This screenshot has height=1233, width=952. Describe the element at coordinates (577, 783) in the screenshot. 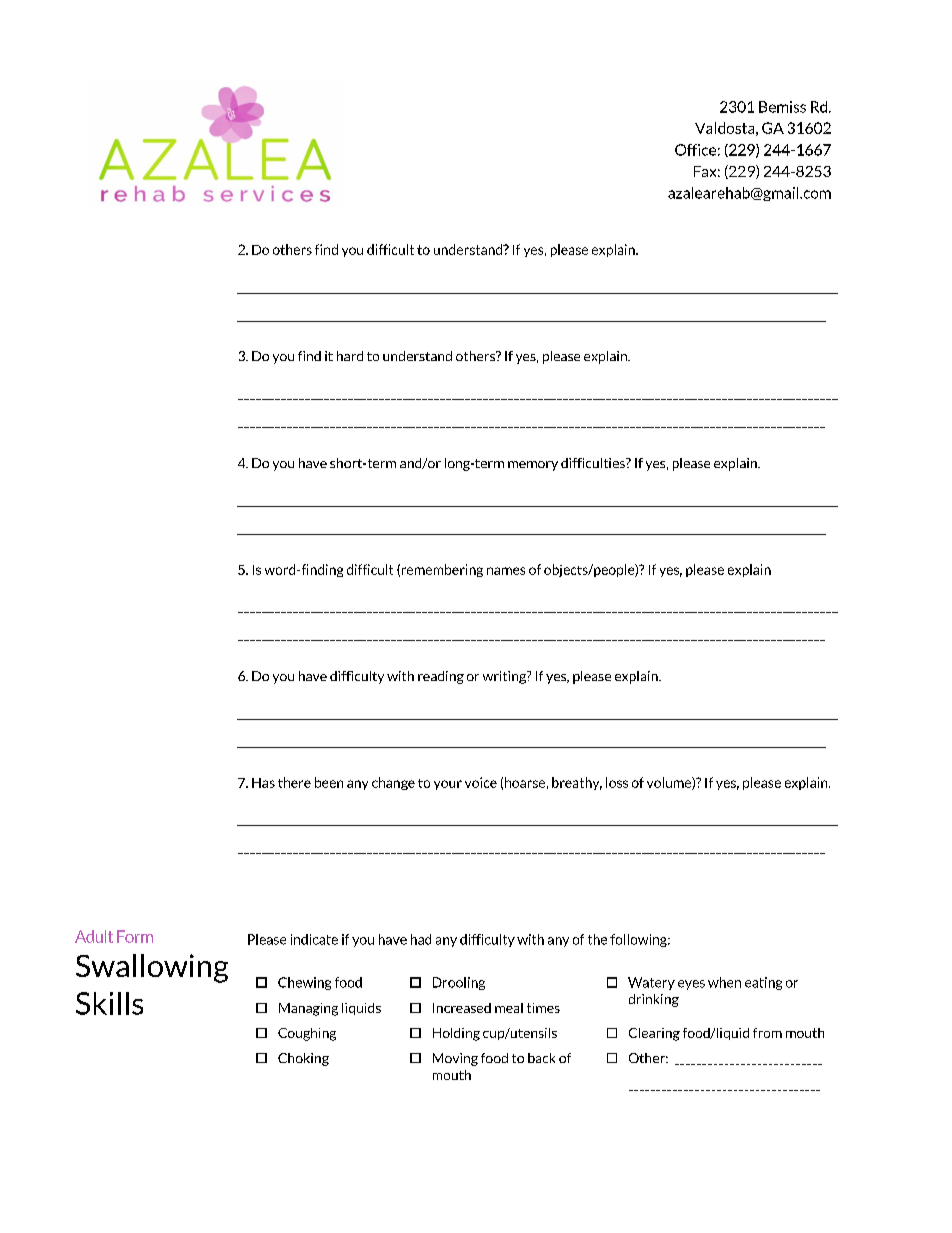

I see `breathy` at that location.
